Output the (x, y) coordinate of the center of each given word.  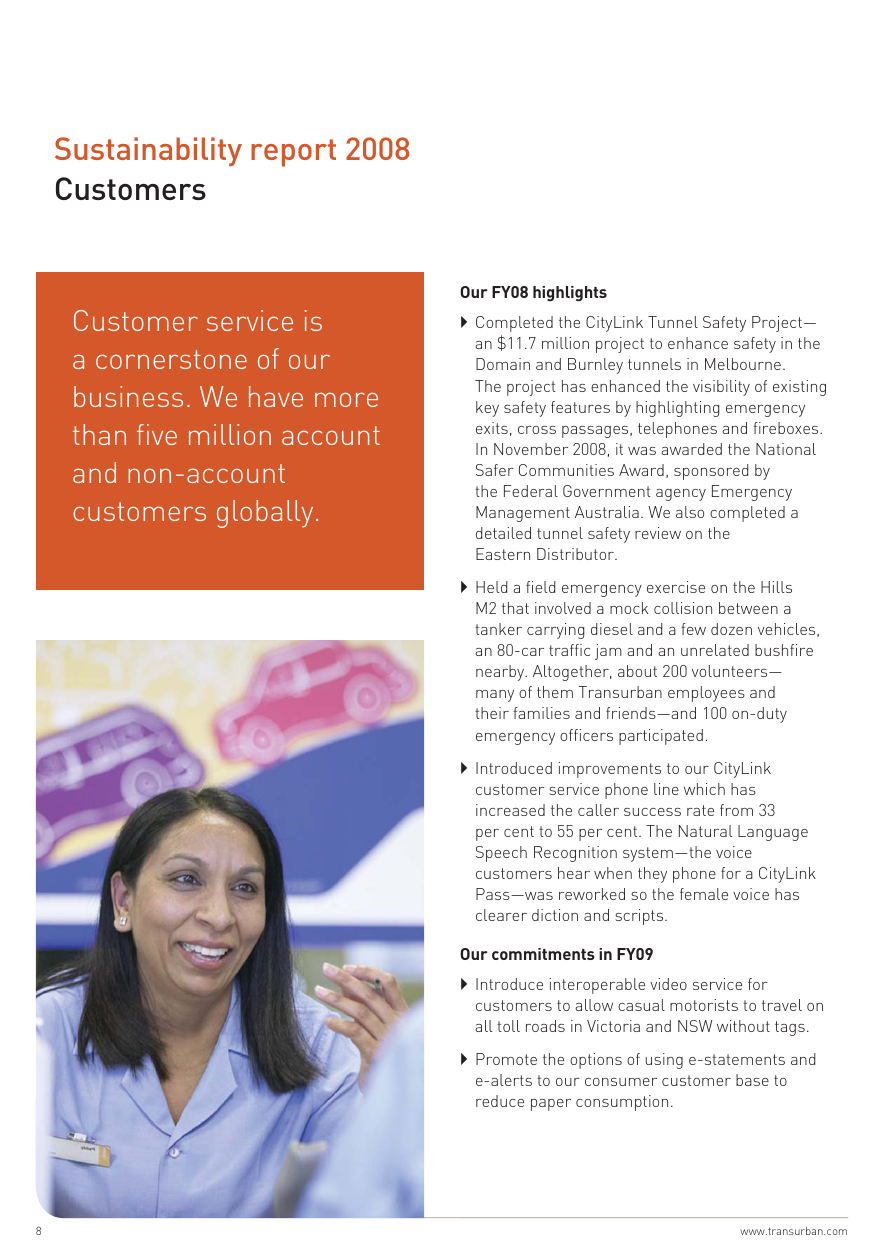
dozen (731, 629)
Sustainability (148, 151)
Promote (506, 1059)
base (752, 1080)
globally (265, 514)
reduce (500, 1101)
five (157, 434)
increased (510, 810)
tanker (498, 629)
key (487, 409)
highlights (570, 294)
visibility (721, 388)
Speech (501, 854)
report (293, 153)
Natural (706, 831)
